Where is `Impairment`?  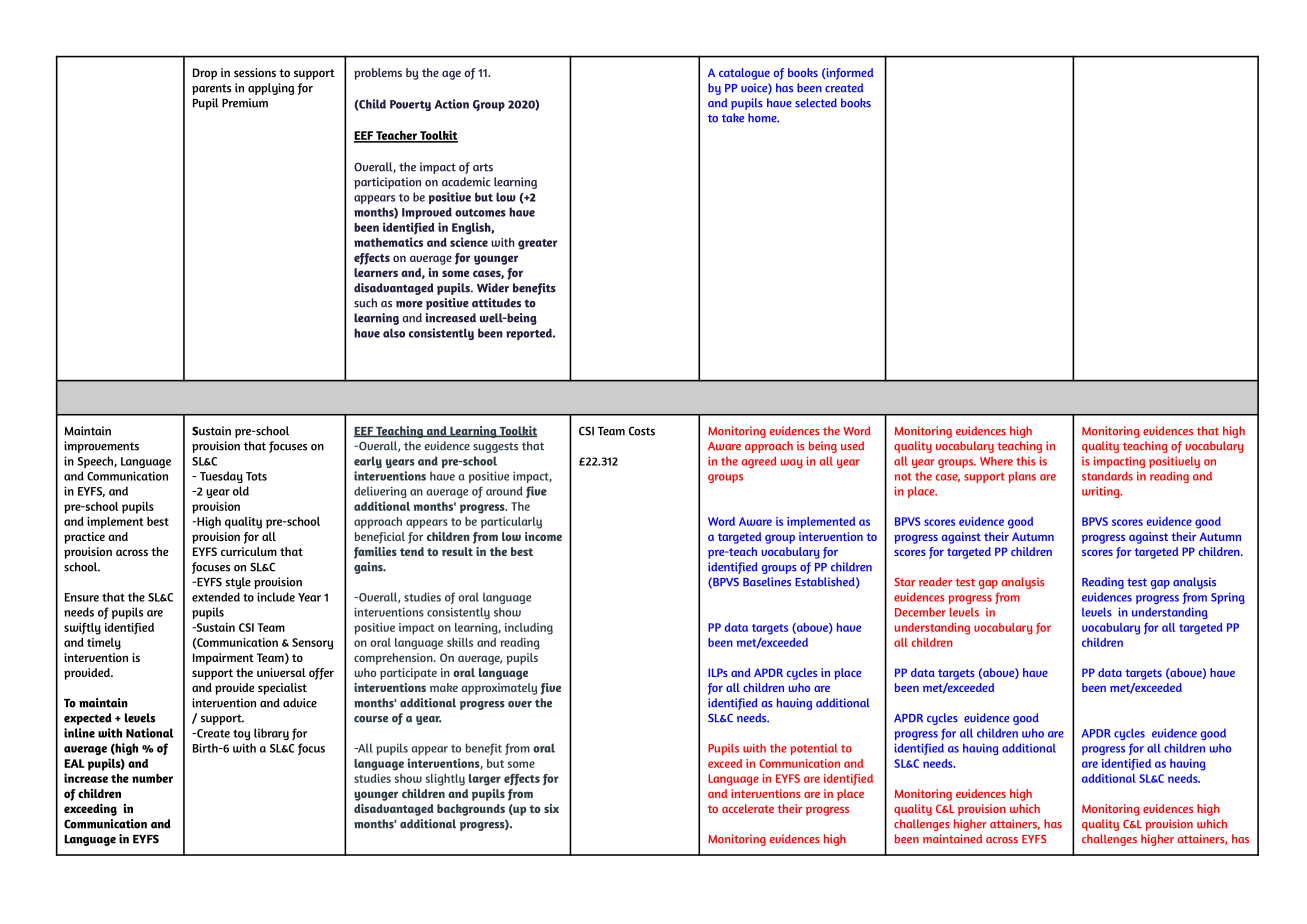 Impairment is located at coordinates (223, 659).
